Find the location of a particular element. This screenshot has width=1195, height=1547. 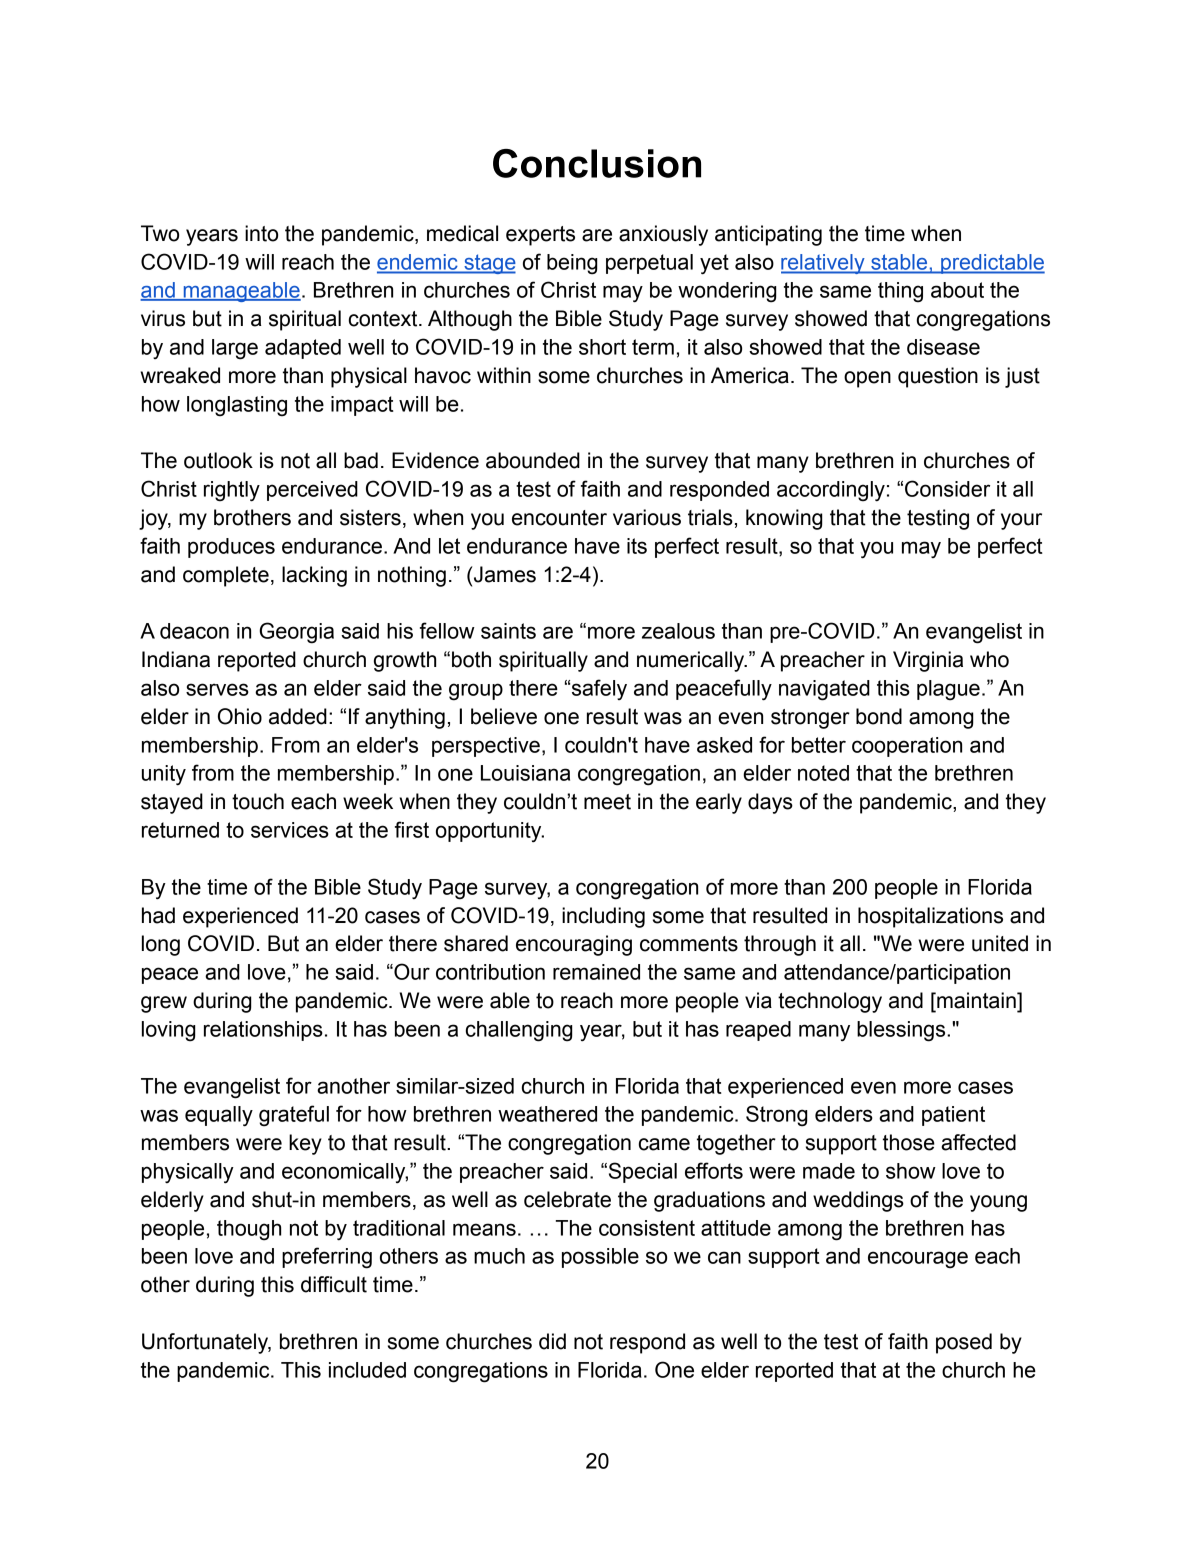

did is located at coordinates (552, 1341).
